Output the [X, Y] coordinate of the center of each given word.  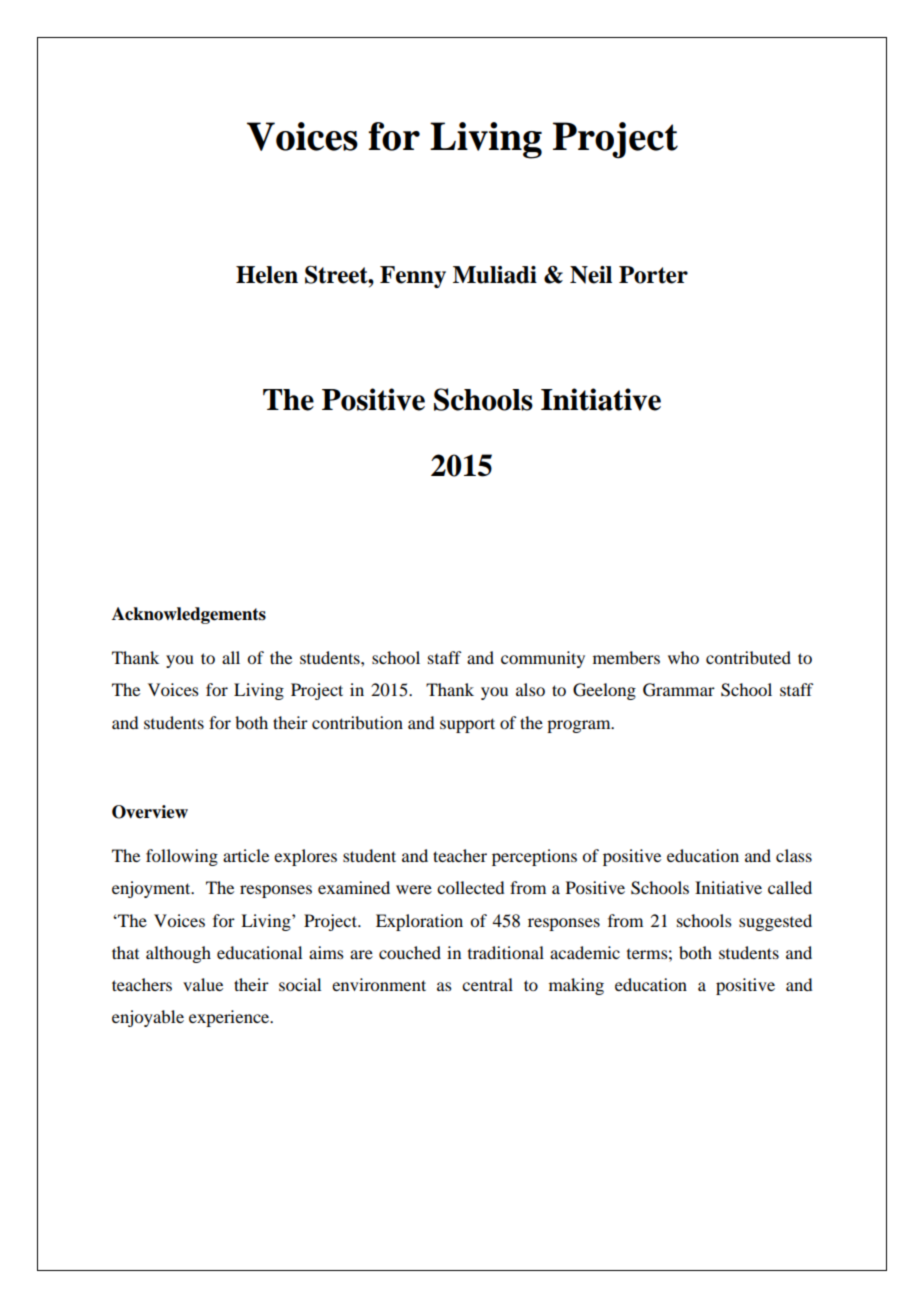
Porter [653, 275]
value [203, 984]
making [576, 986]
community [543, 659]
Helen [267, 275]
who [683, 657]
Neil [591, 275]
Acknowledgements [189, 615]
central [487, 984]
